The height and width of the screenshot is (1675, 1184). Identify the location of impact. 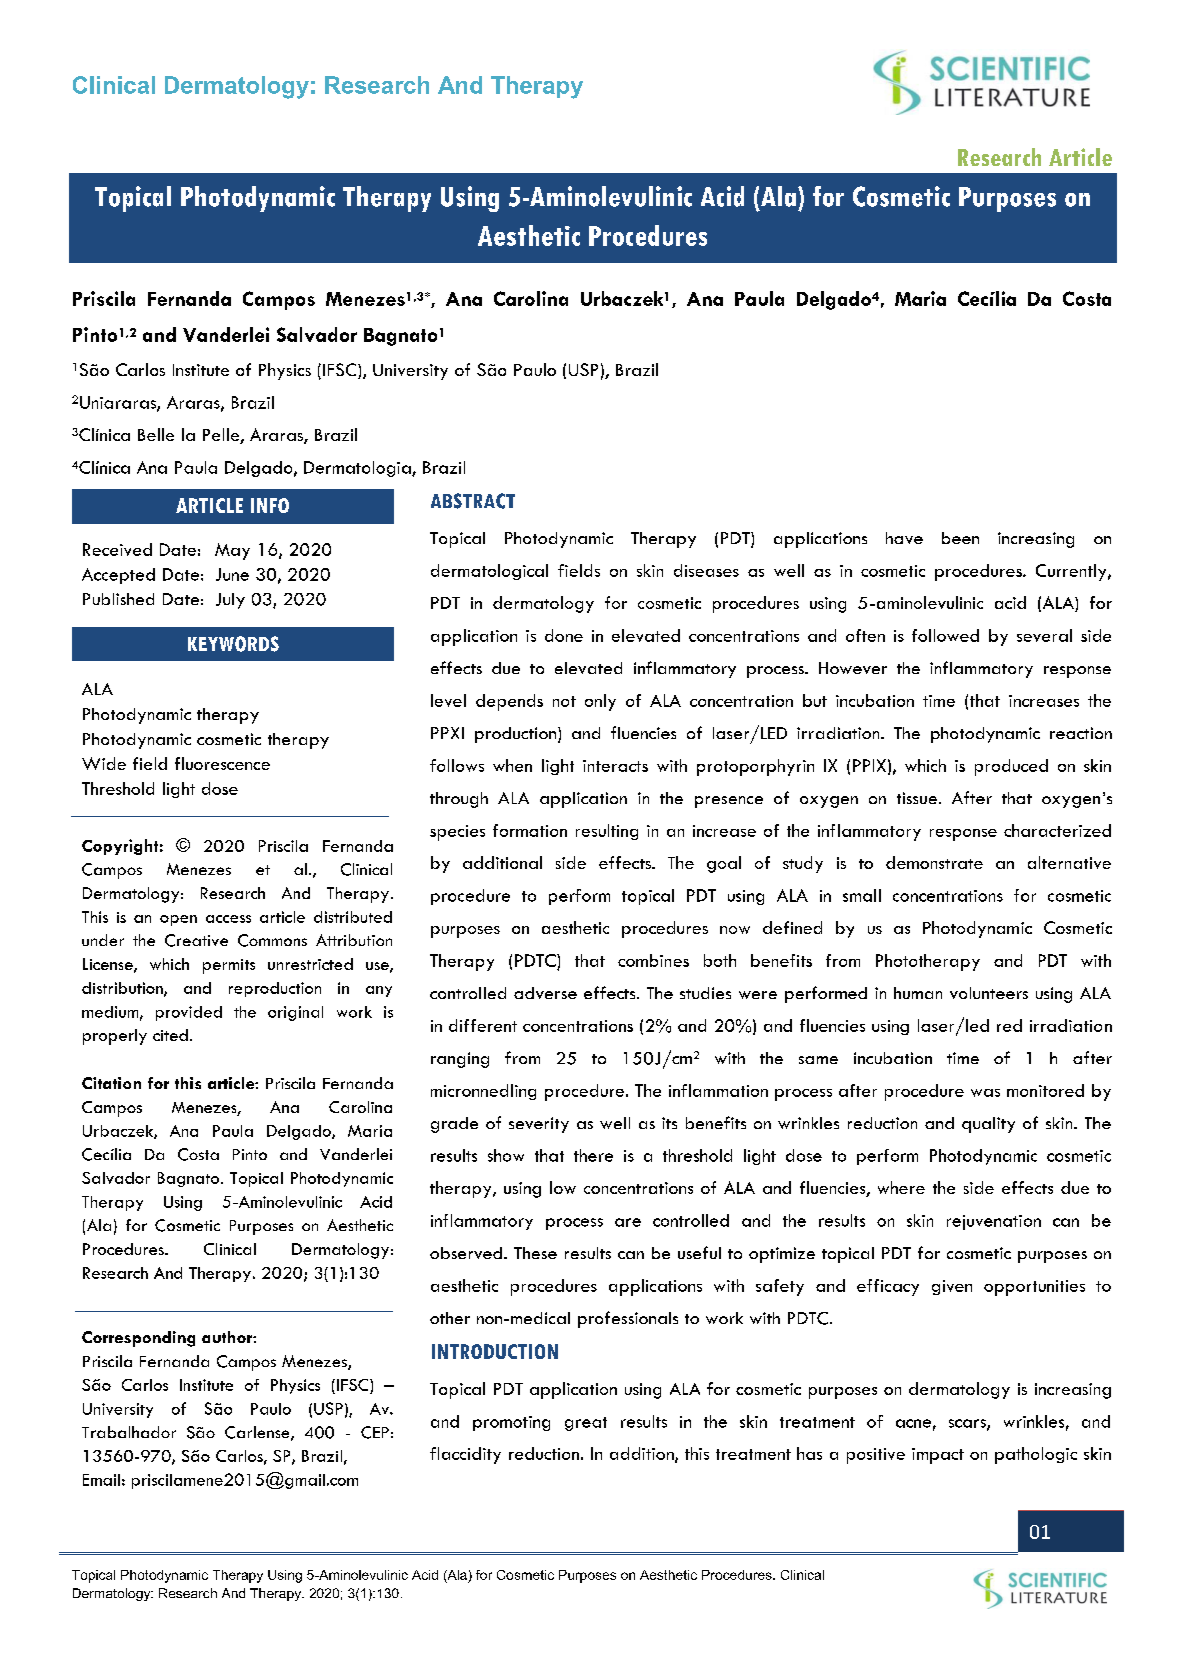
(938, 1456).
